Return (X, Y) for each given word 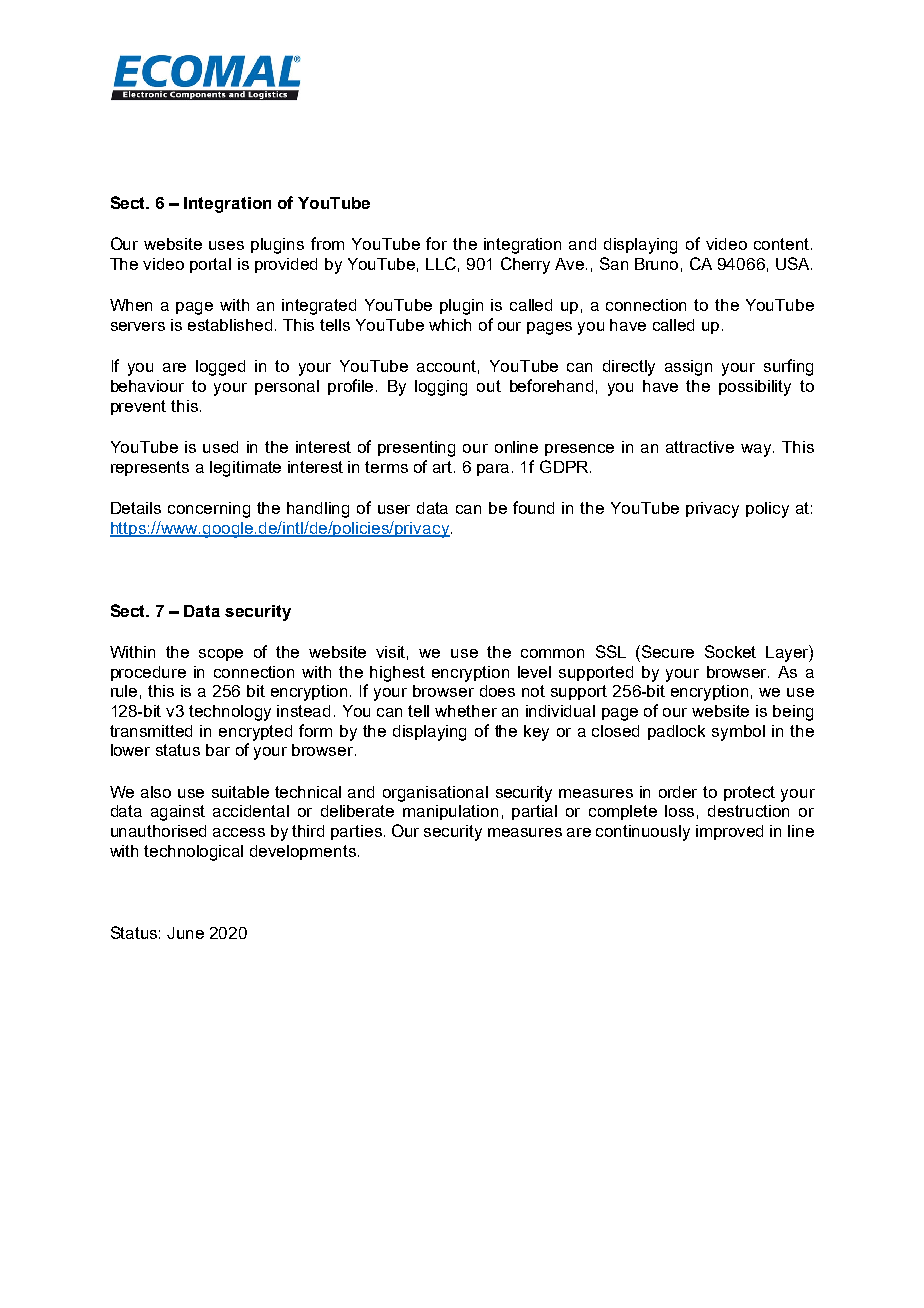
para (495, 470)
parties (356, 832)
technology (230, 713)
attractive (700, 447)
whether (466, 711)
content (783, 244)
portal (210, 265)
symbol (738, 733)
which (450, 325)
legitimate (245, 469)
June (185, 933)
